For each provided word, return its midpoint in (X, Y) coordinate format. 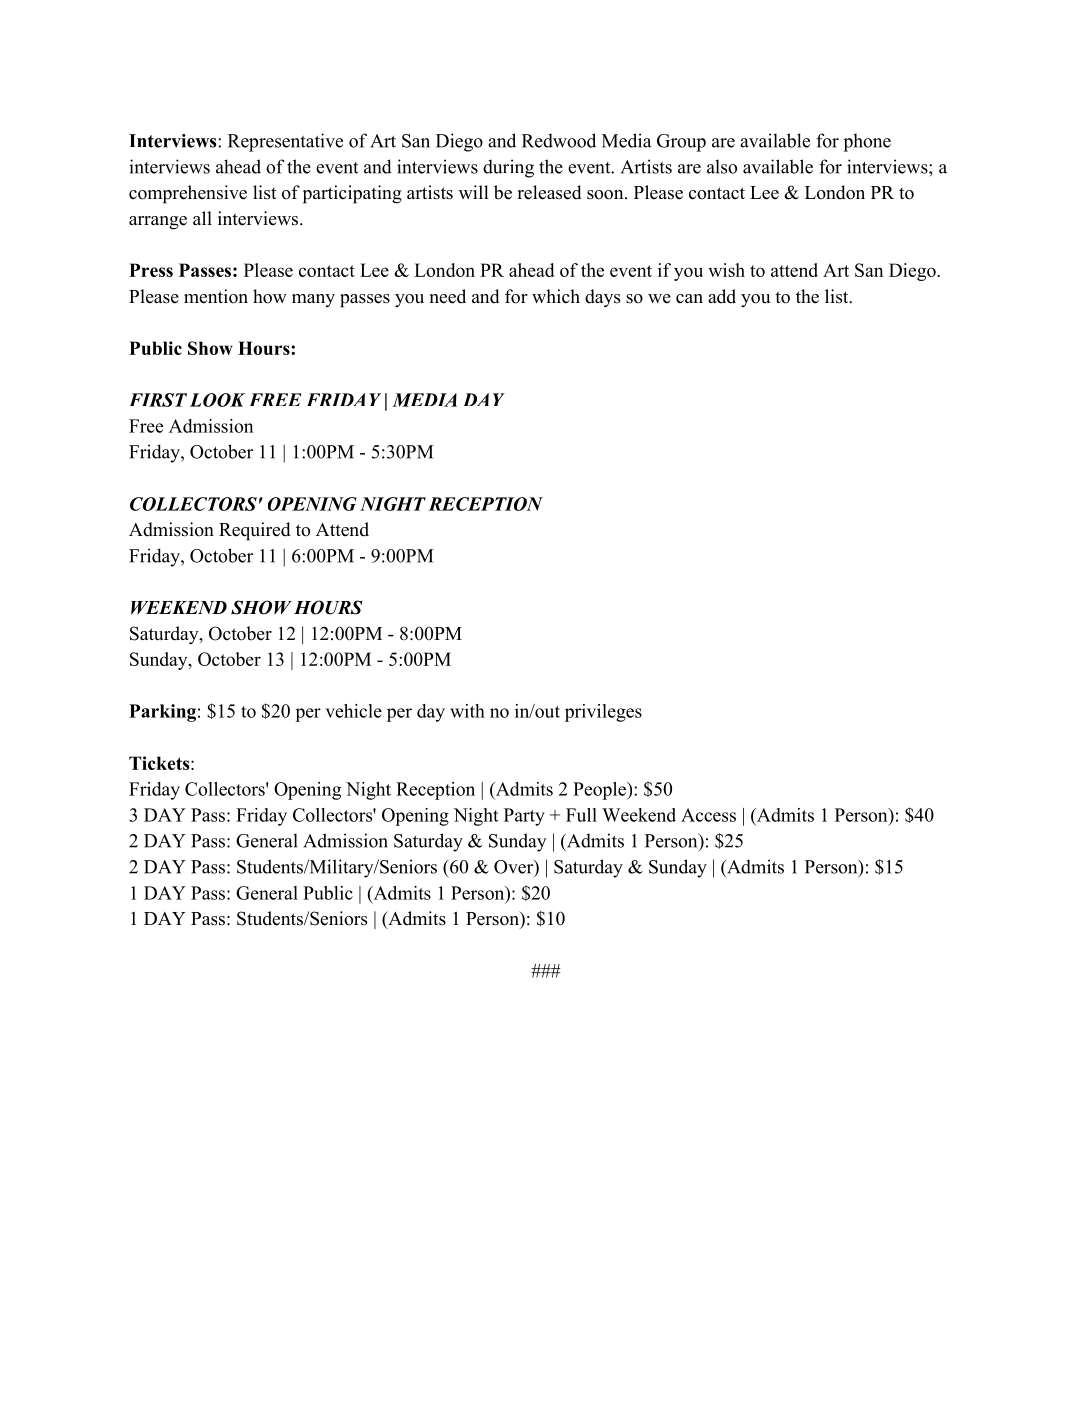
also (722, 166)
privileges (603, 713)
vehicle (354, 711)
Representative (285, 142)
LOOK (217, 400)
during (508, 168)
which (556, 296)
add (722, 296)
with (467, 711)
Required (255, 531)
